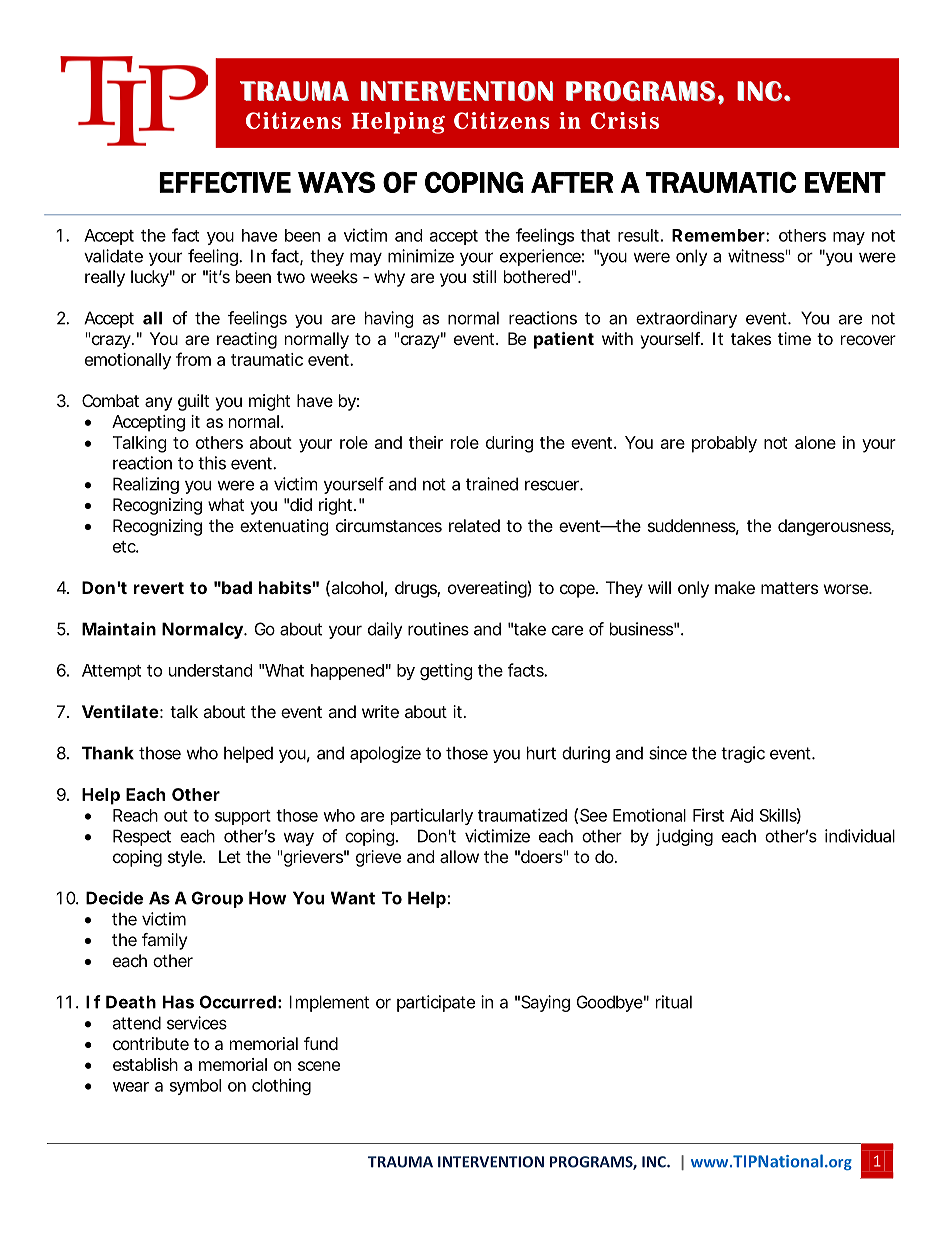  Describe the element at coordinates (572, 182) in the page. I see `AFTER` at that location.
